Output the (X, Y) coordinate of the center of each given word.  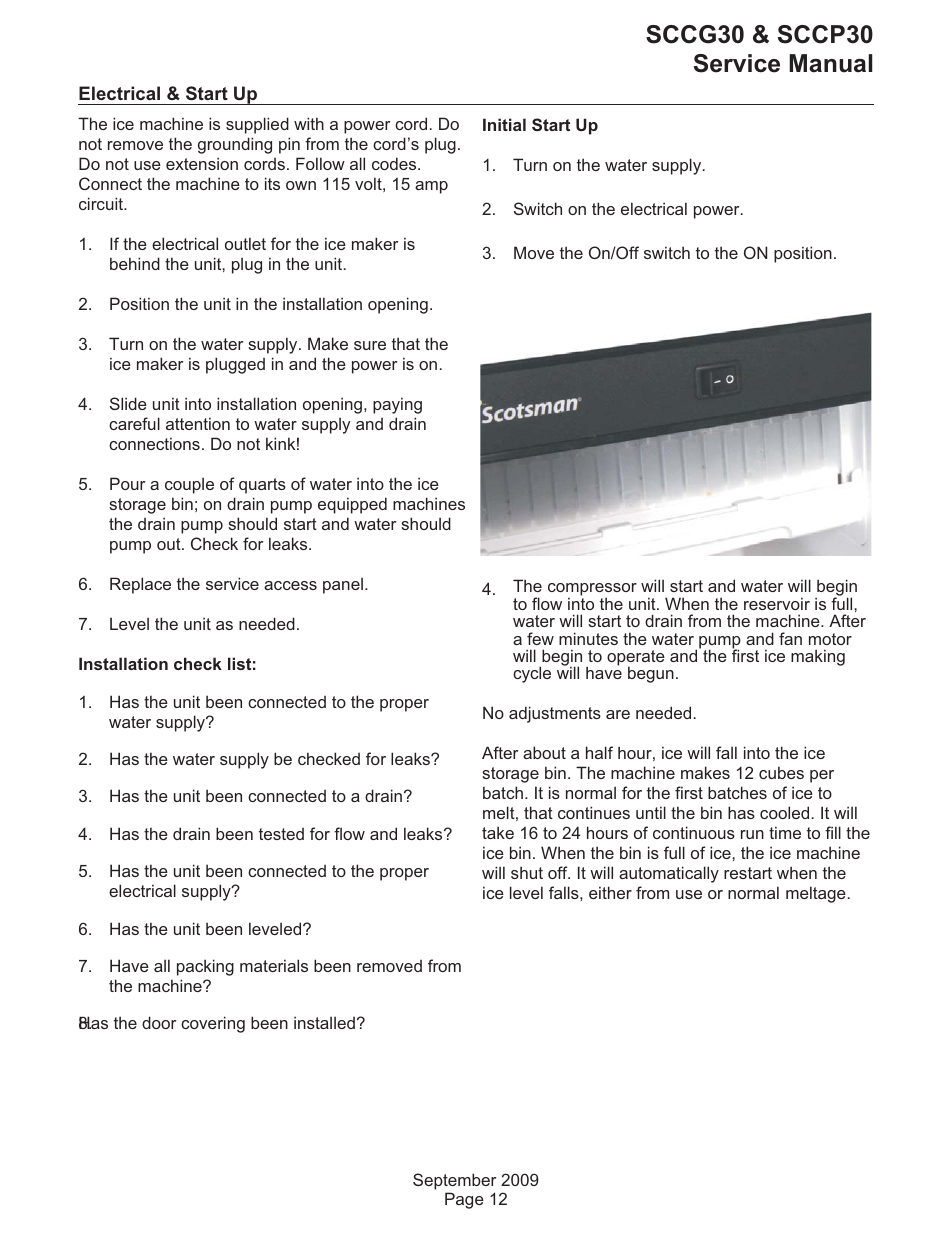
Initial (504, 124)
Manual (830, 63)
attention (198, 423)
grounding (235, 145)
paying (397, 405)
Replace (140, 585)
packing (205, 967)
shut (527, 872)
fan (790, 638)
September (455, 1181)
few (540, 638)
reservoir (777, 603)
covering (213, 1024)
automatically (669, 874)
